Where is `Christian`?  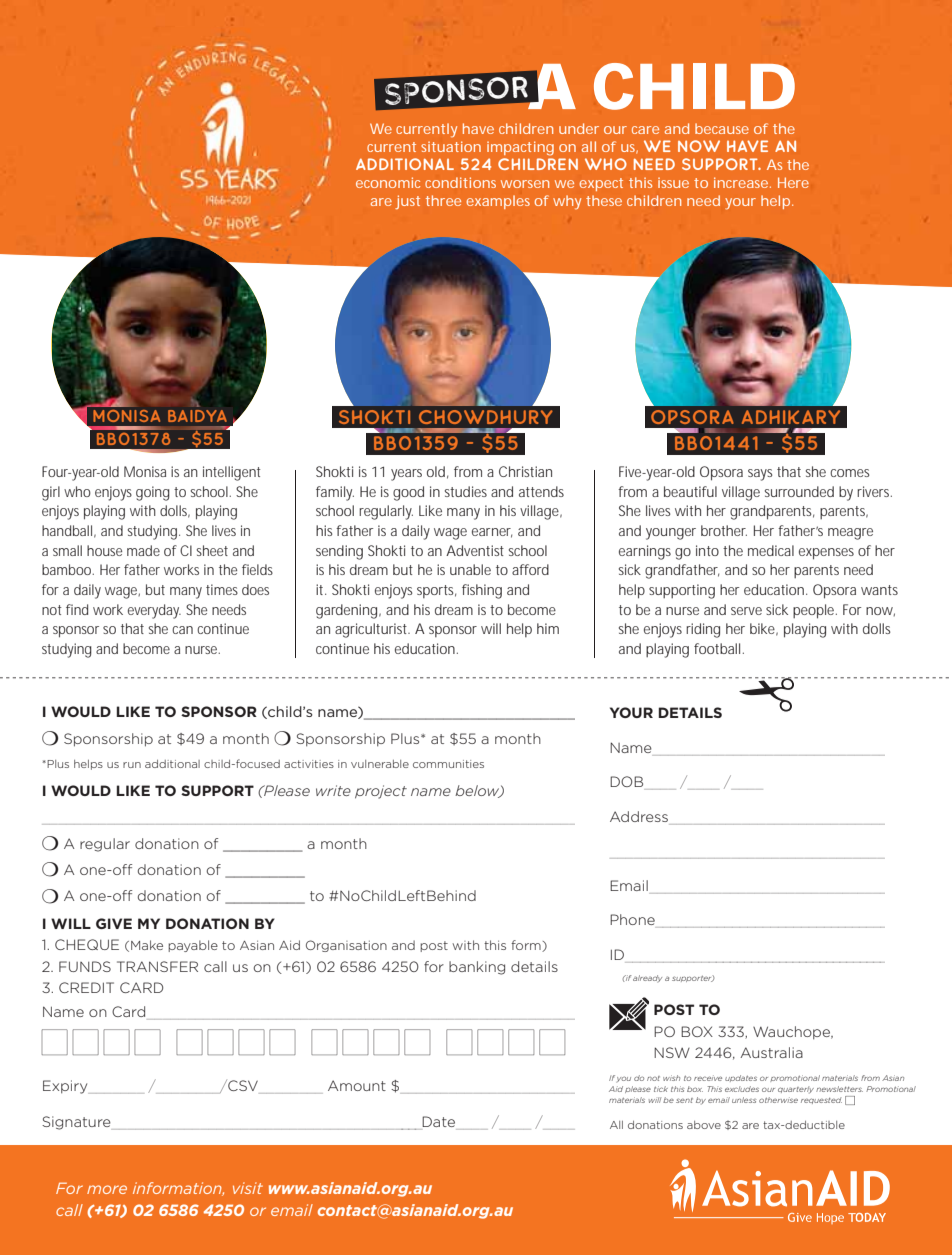 Christian is located at coordinates (525, 471).
